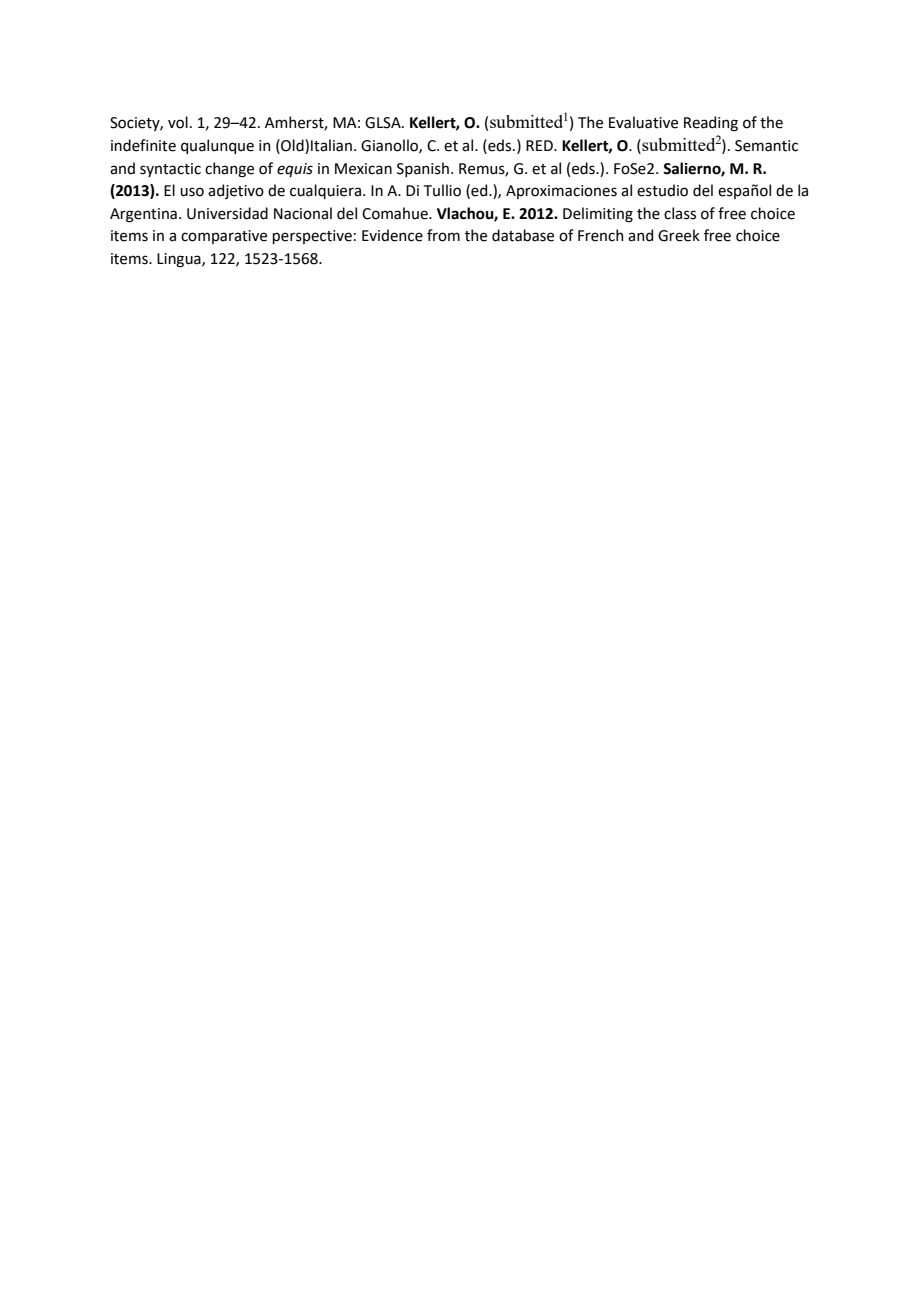 This screenshot has width=924, height=1308. I want to click on Evaluative, so click(643, 122).
